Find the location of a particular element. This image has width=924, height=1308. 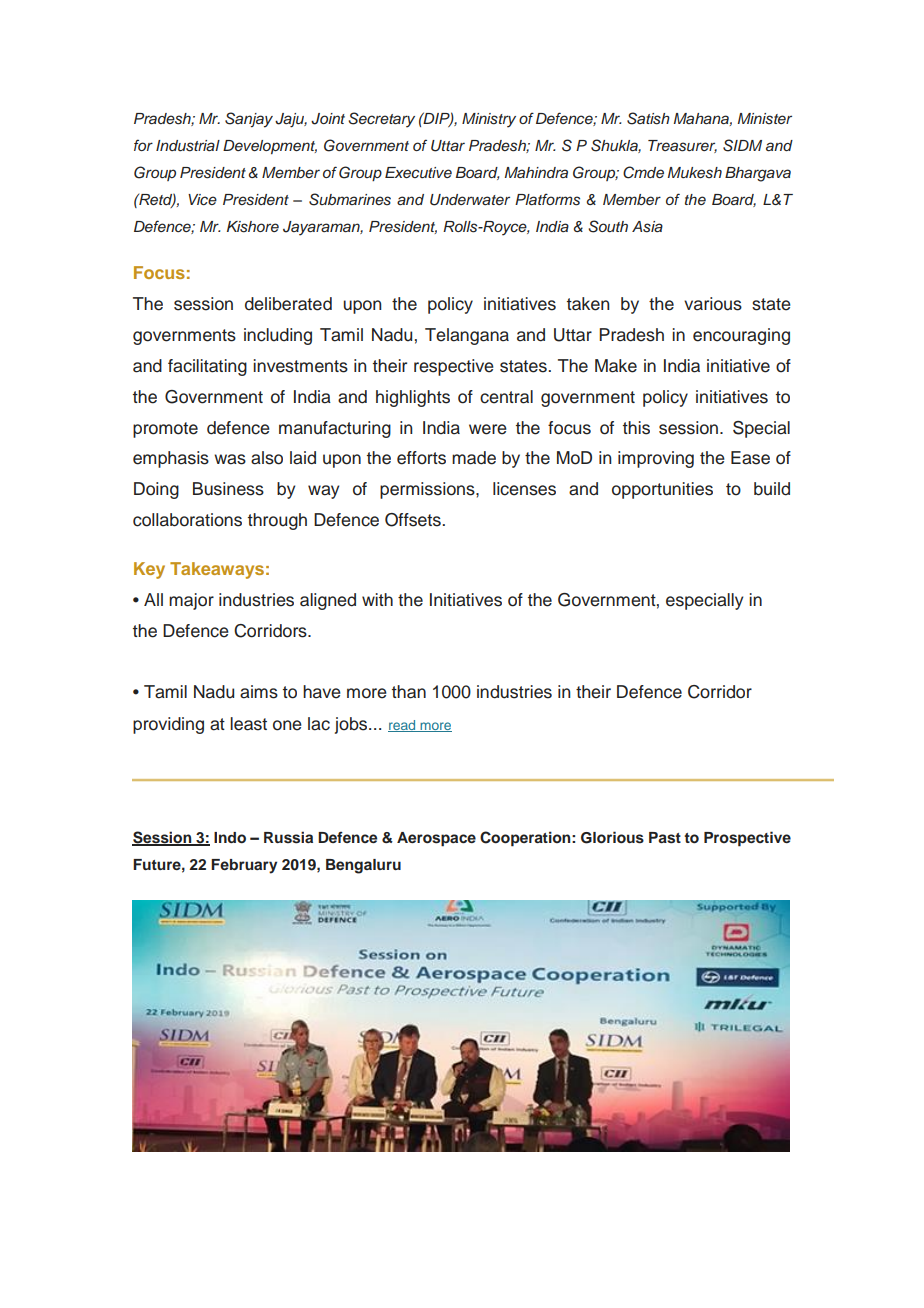

encouraging is located at coordinates (741, 336).
